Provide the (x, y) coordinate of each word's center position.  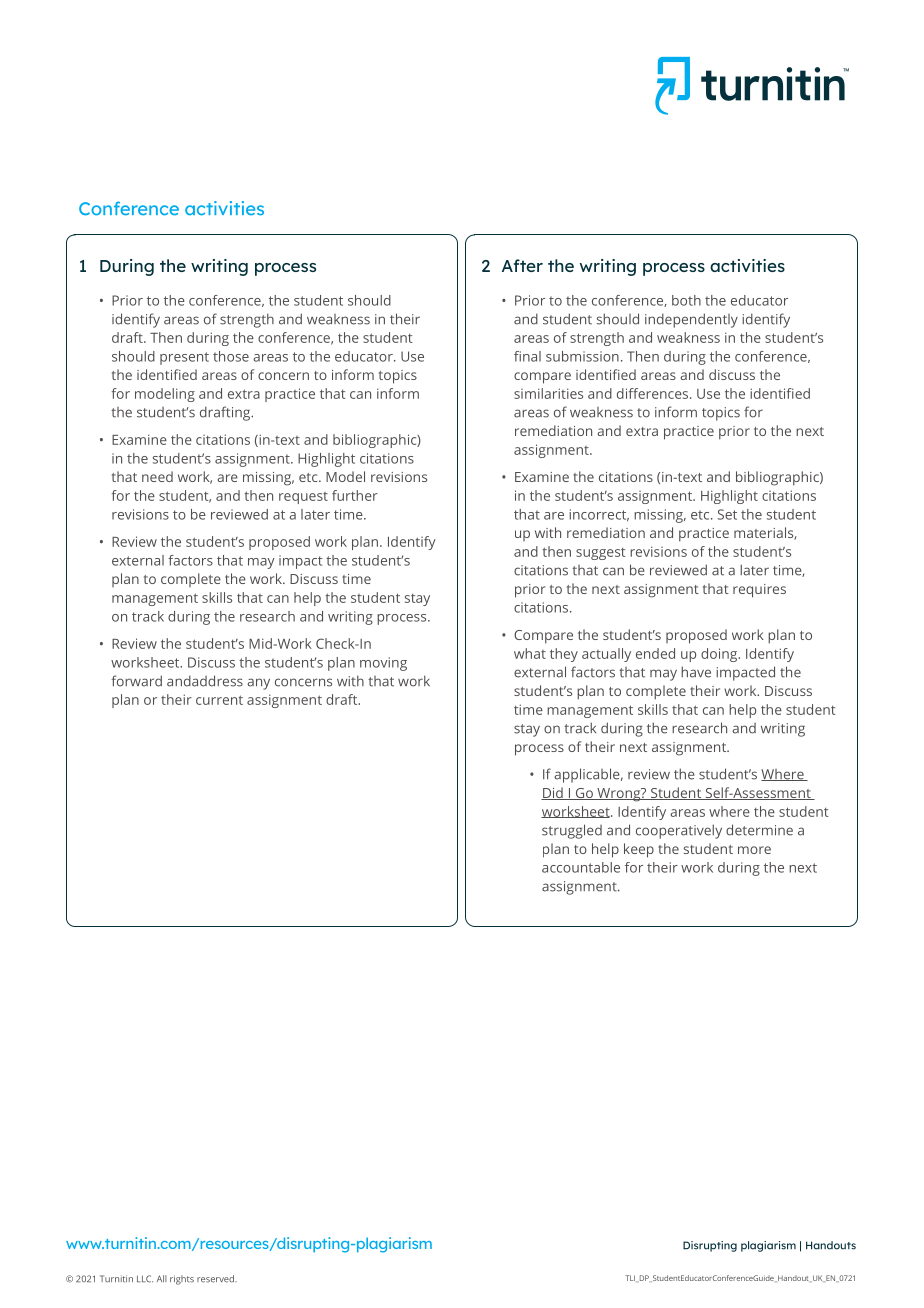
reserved (216, 1279)
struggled (572, 831)
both (686, 300)
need (157, 476)
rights (182, 1280)
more (754, 850)
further (355, 495)
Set (727, 514)
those (231, 356)
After (522, 265)
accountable (581, 867)
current (219, 700)
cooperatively (679, 831)
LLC (145, 1279)
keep (639, 850)
